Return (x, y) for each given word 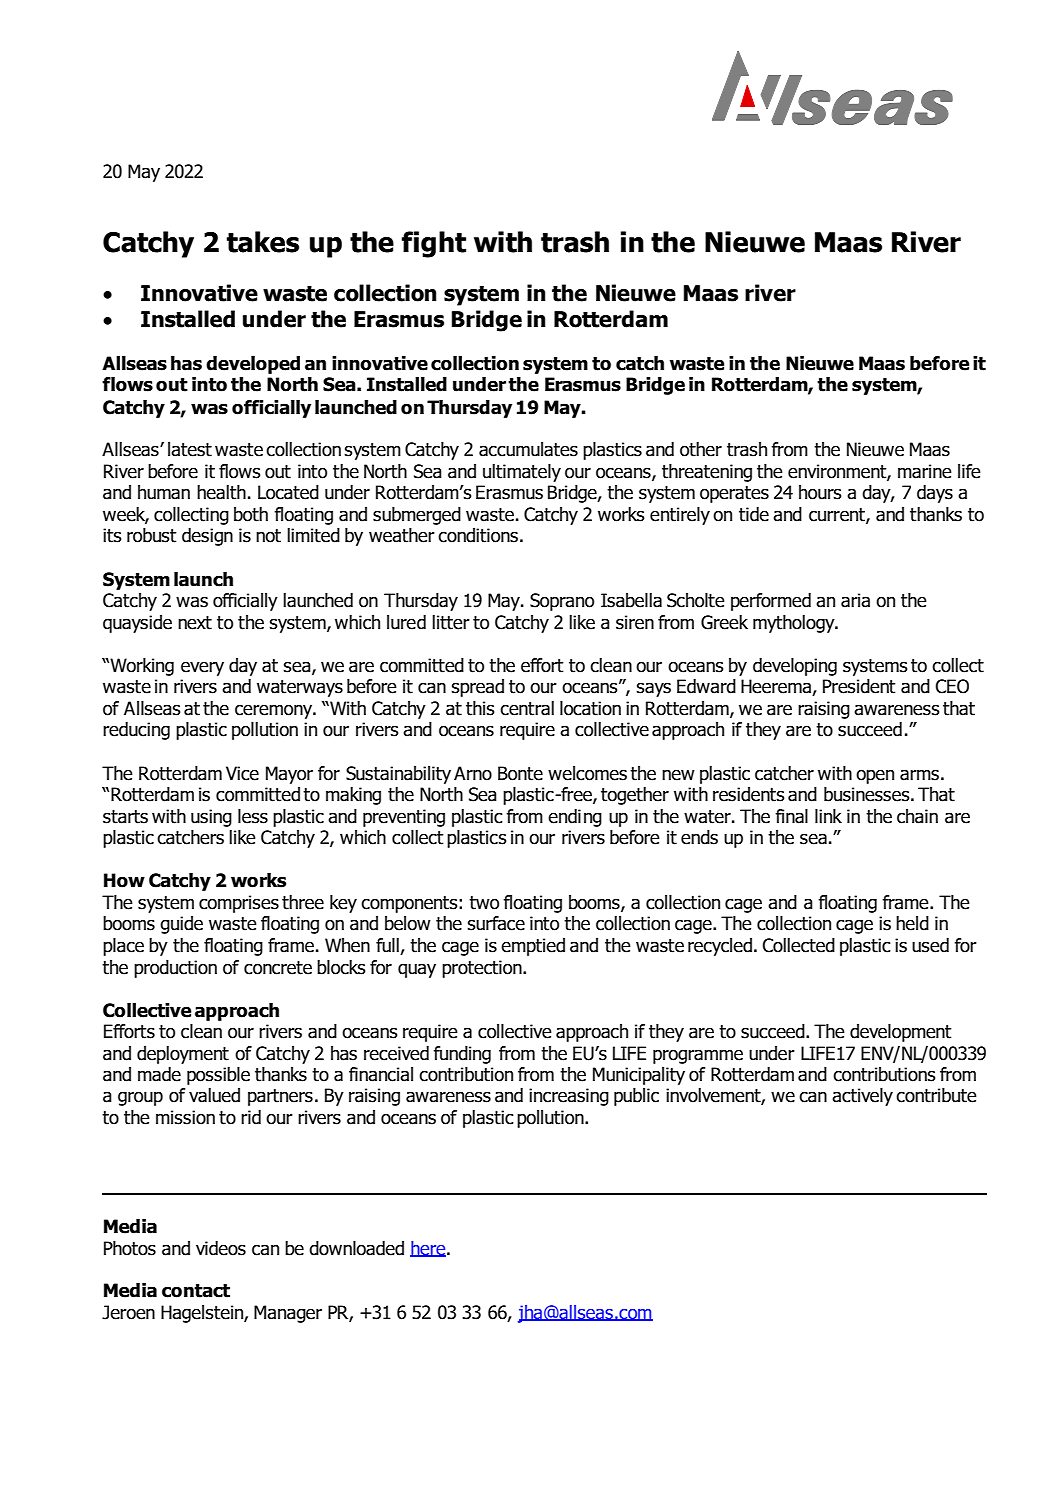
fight (434, 244)
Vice (242, 773)
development (900, 1033)
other (701, 449)
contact (196, 1291)
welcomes (587, 773)
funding (462, 1055)
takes (263, 242)
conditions (478, 535)
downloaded (356, 1248)
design (207, 537)
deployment (183, 1055)
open (875, 776)
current (838, 515)
